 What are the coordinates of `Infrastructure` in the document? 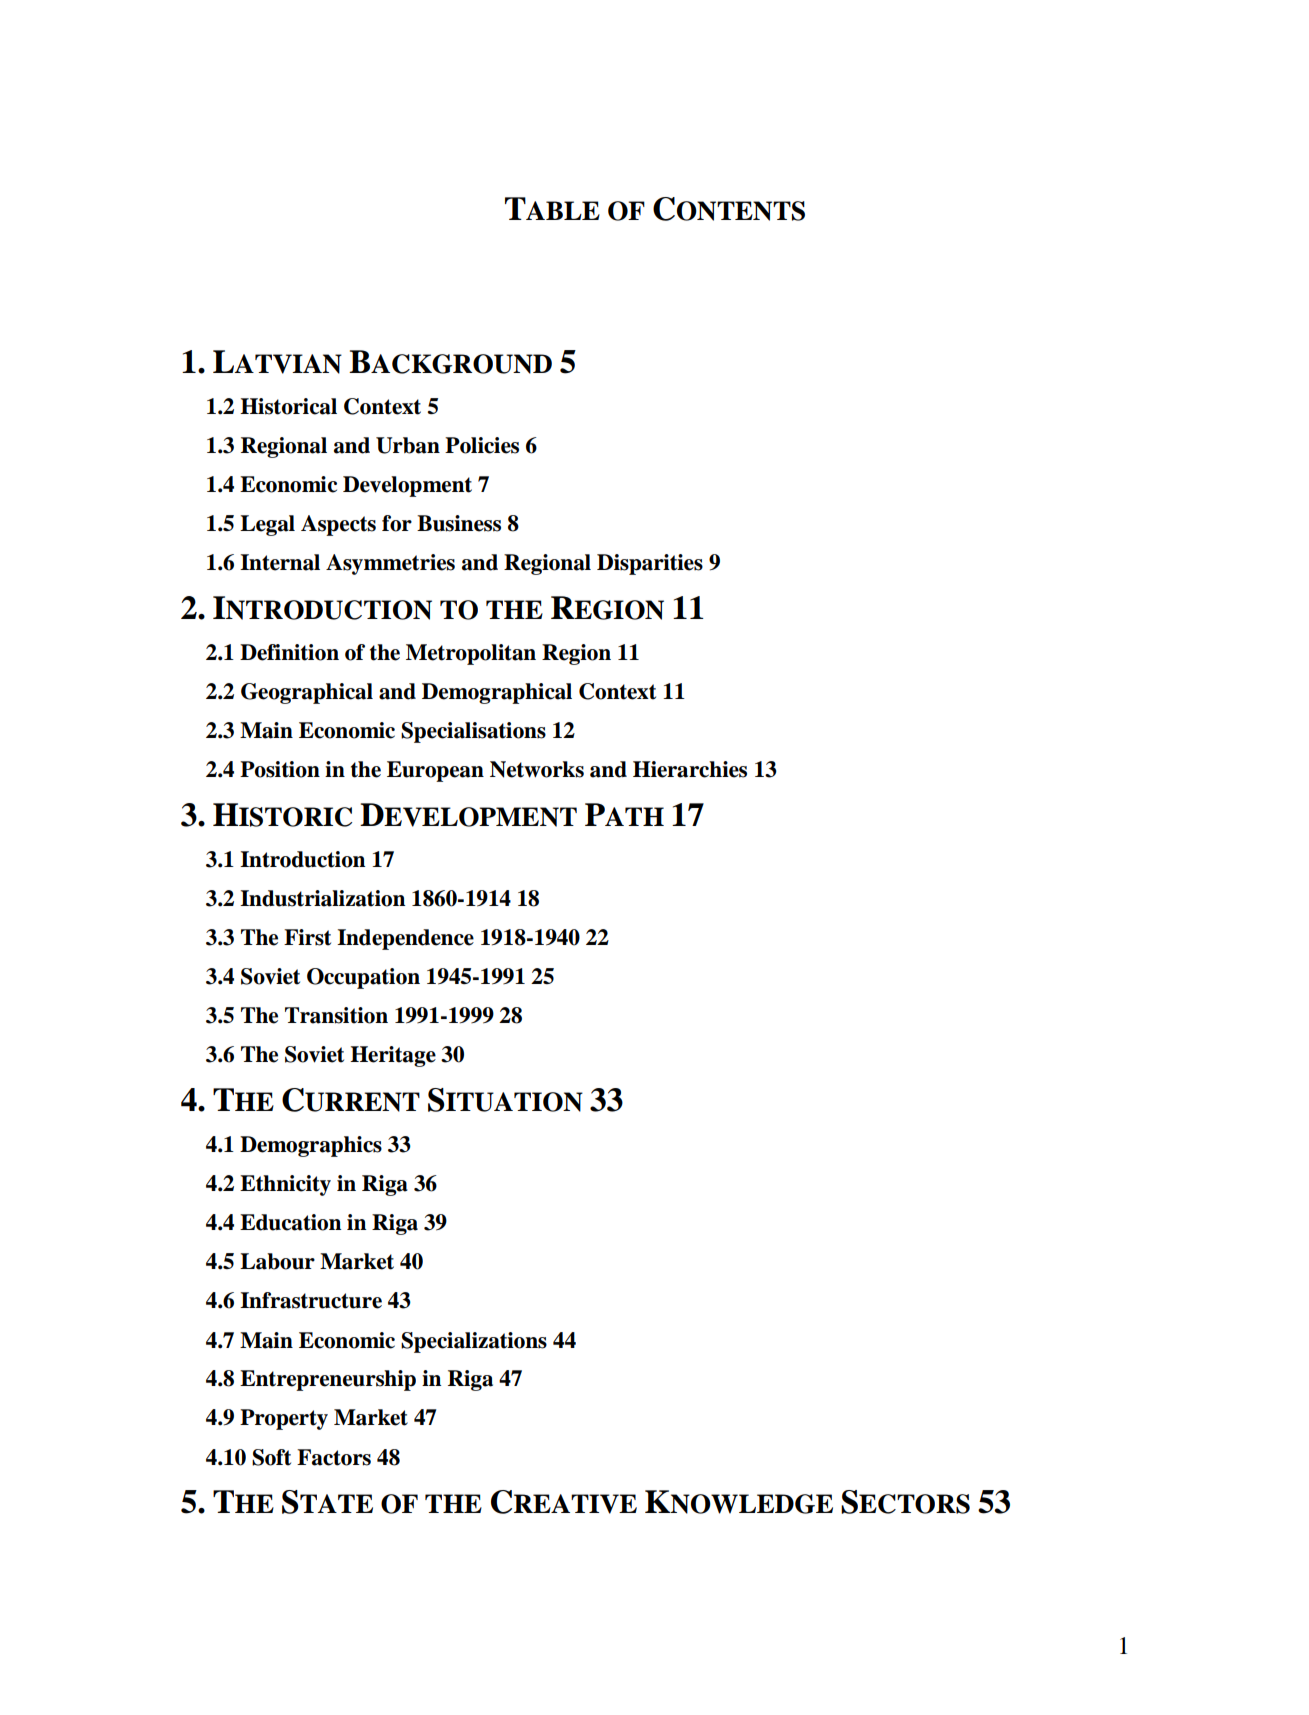 It's located at (311, 1300).
